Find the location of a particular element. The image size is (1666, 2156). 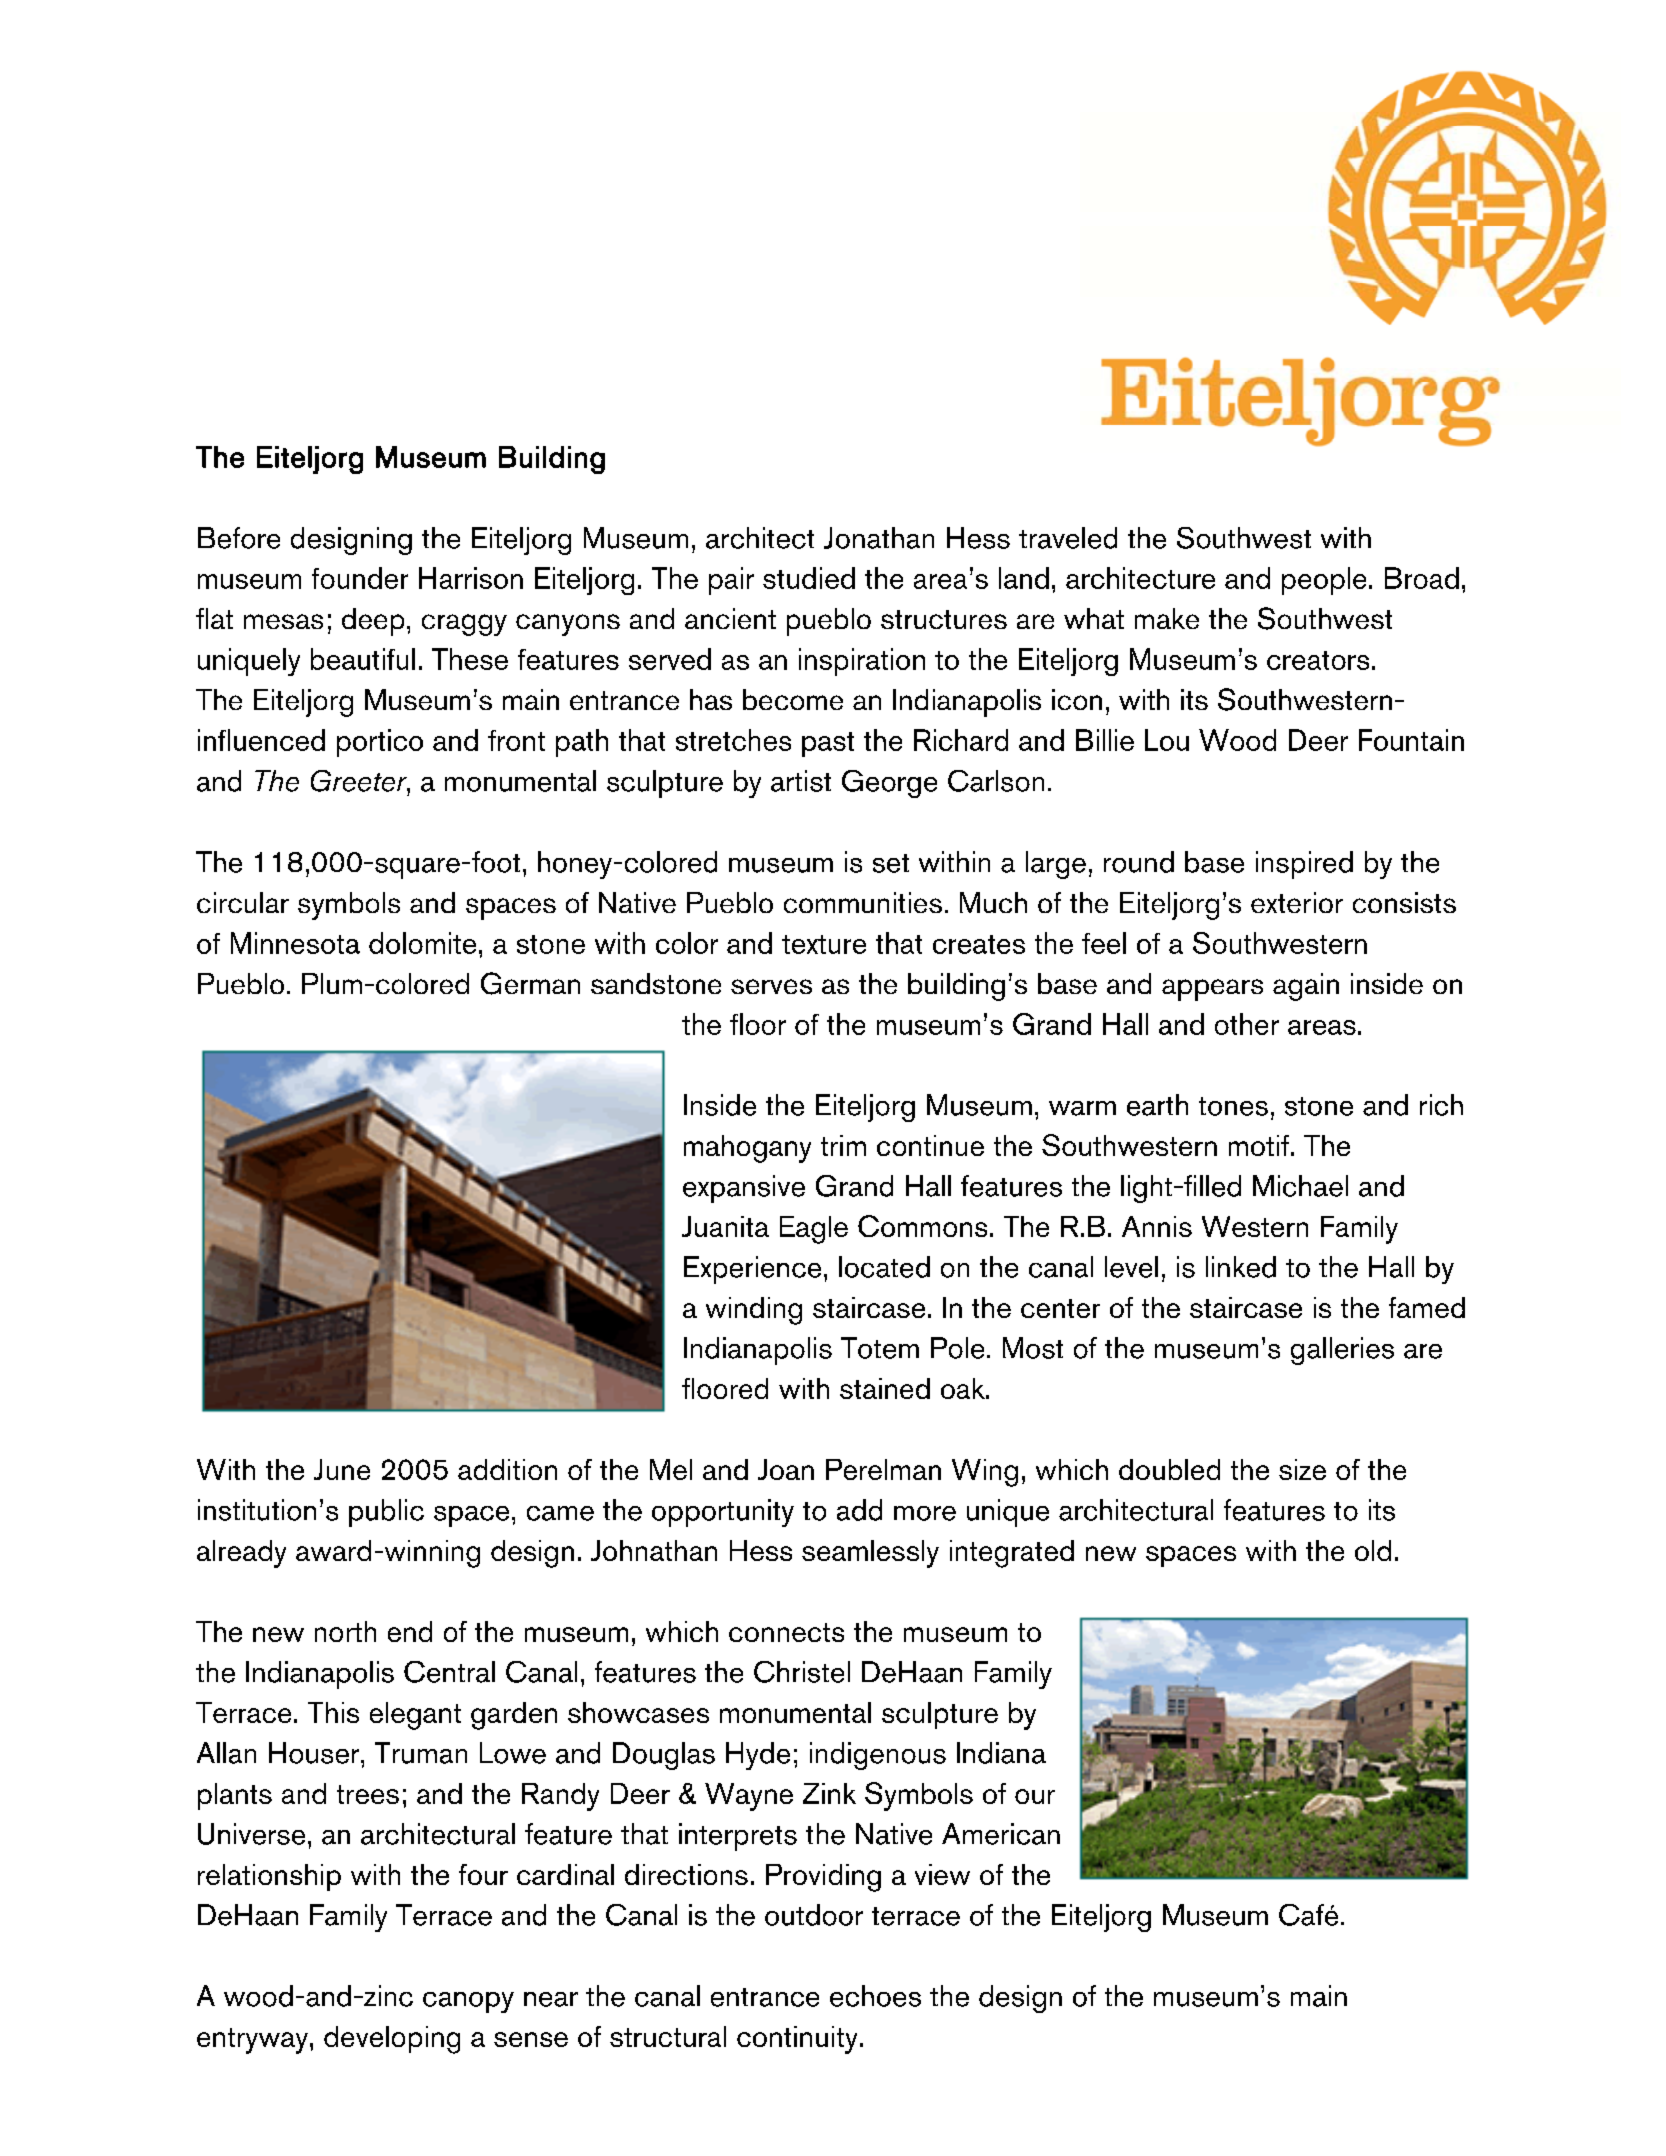

serves is located at coordinates (771, 986).
